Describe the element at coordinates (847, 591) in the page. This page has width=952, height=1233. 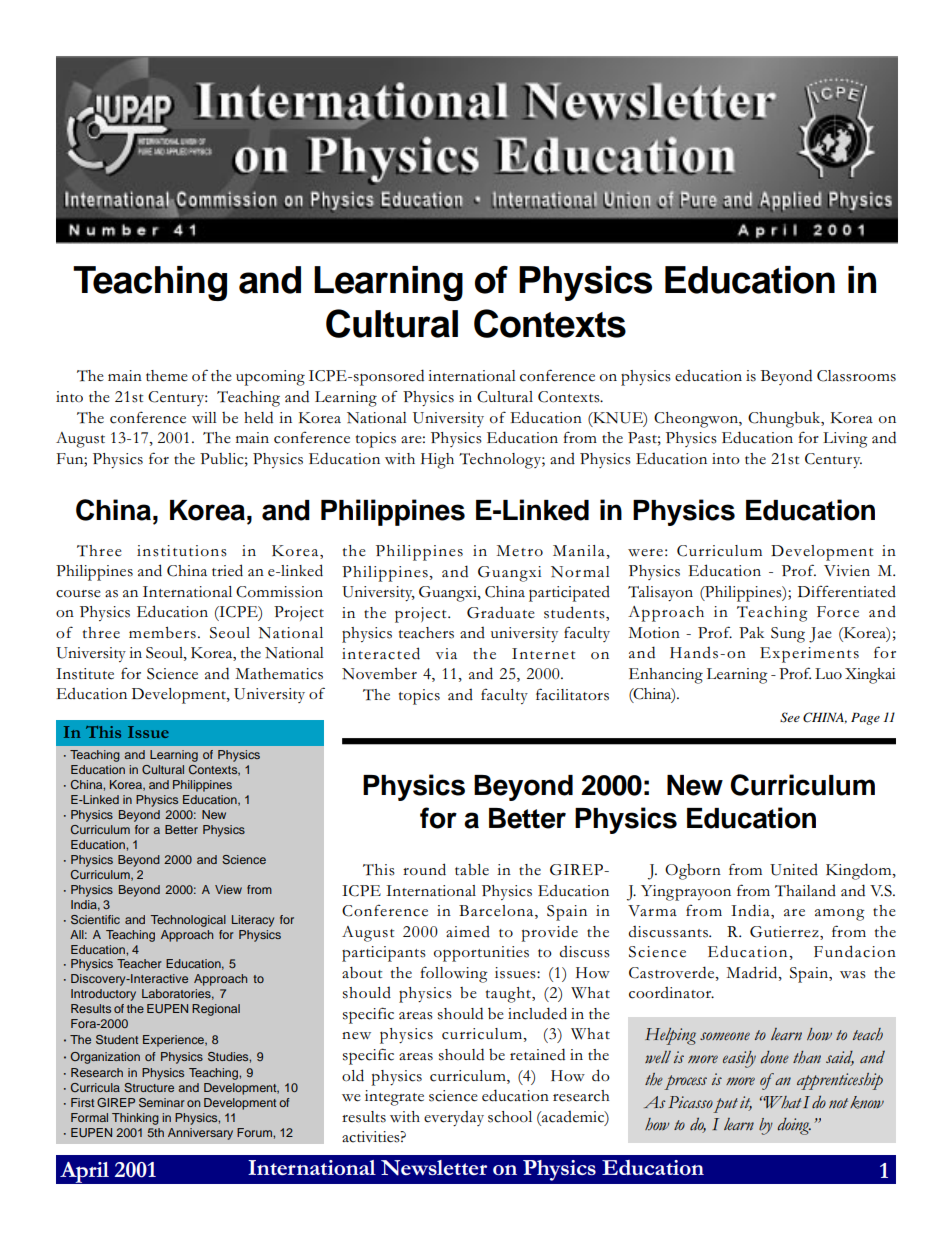
I see `Differentiated` at that location.
